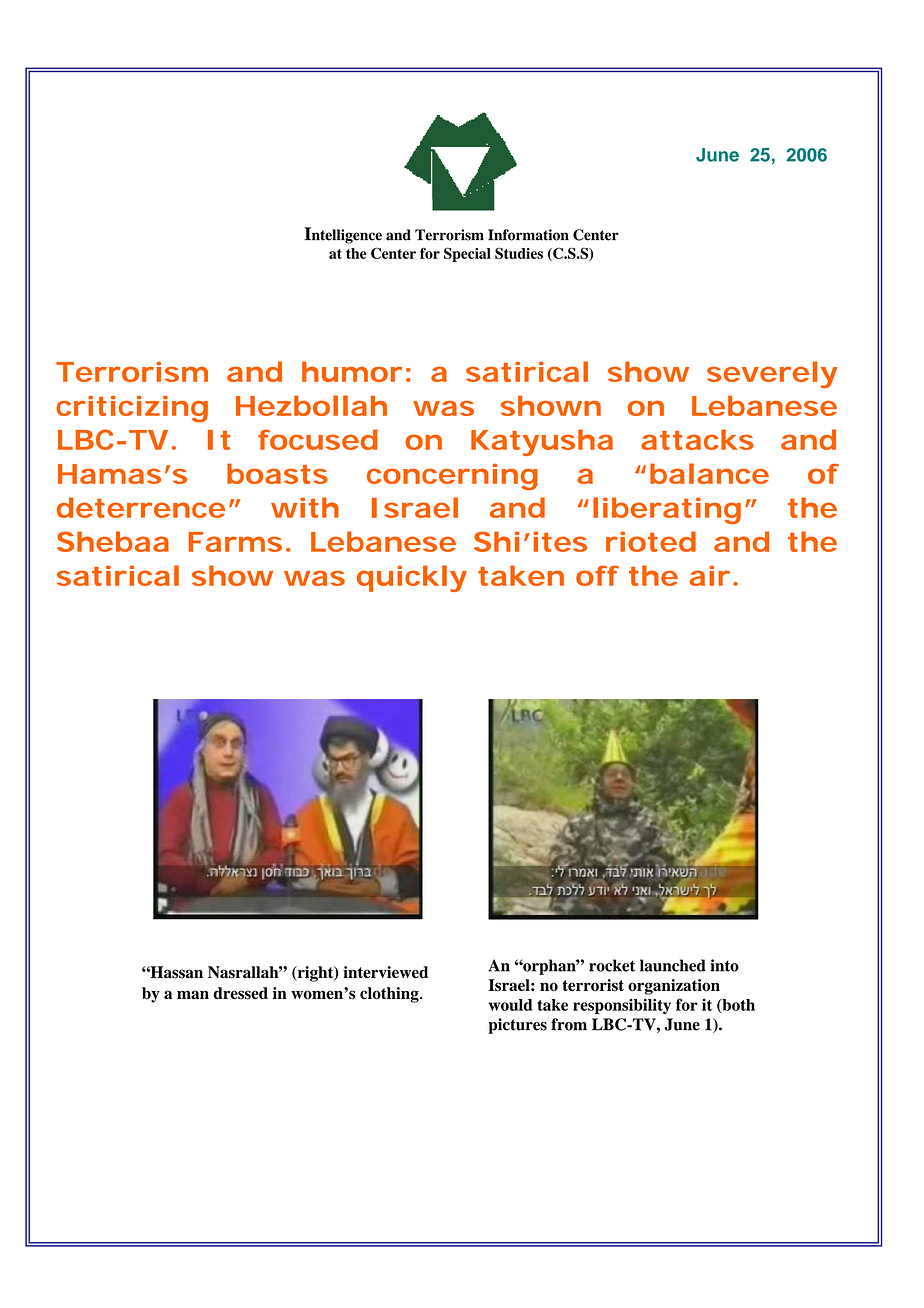 Image resolution: width=924 pixels, height=1308 pixels. I want to click on Farms, so click(235, 542).
